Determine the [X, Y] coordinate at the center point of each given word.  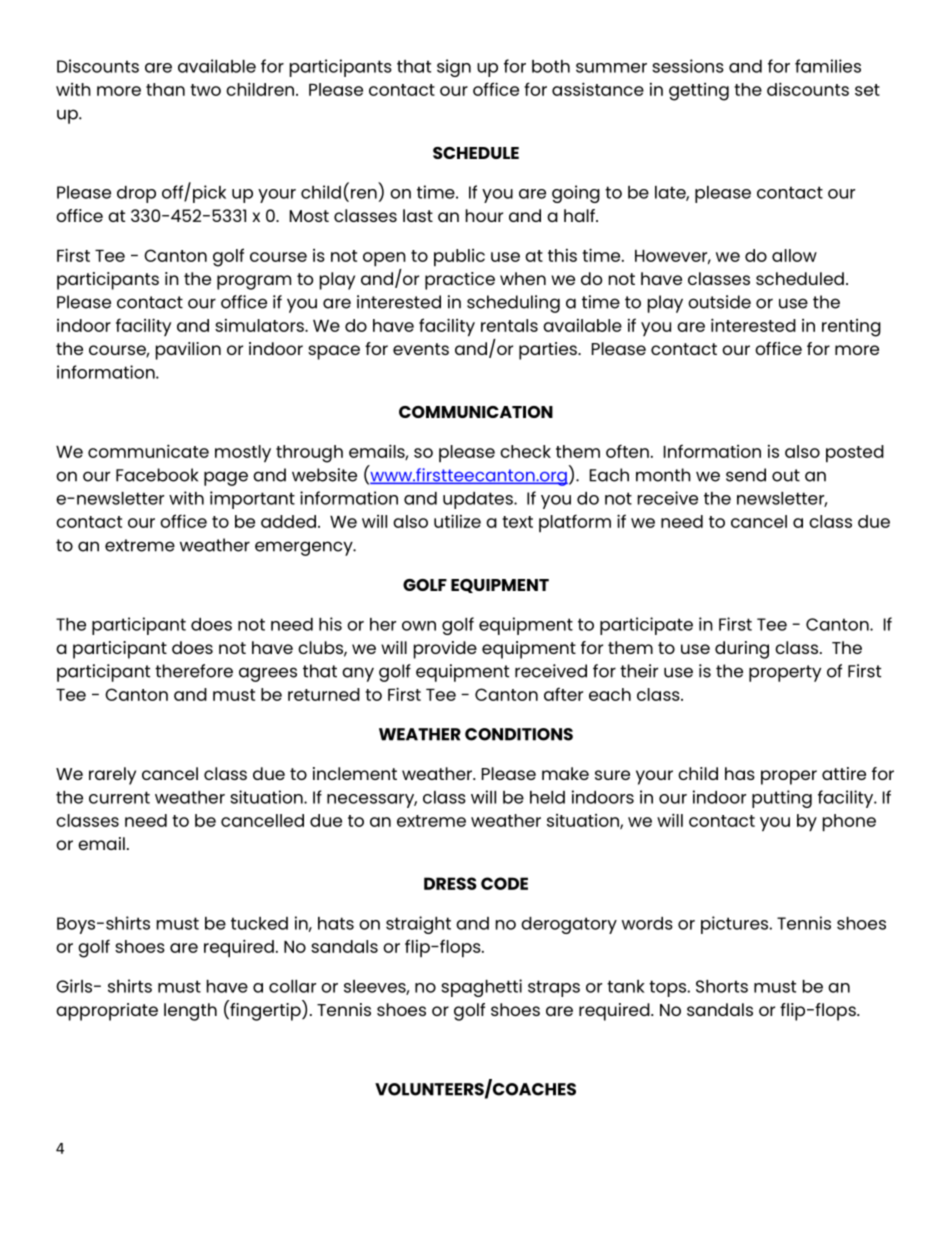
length [190, 1012]
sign [454, 68]
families [828, 66]
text [517, 522]
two [205, 90]
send [746, 475]
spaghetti [481, 988]
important [252, 500]
